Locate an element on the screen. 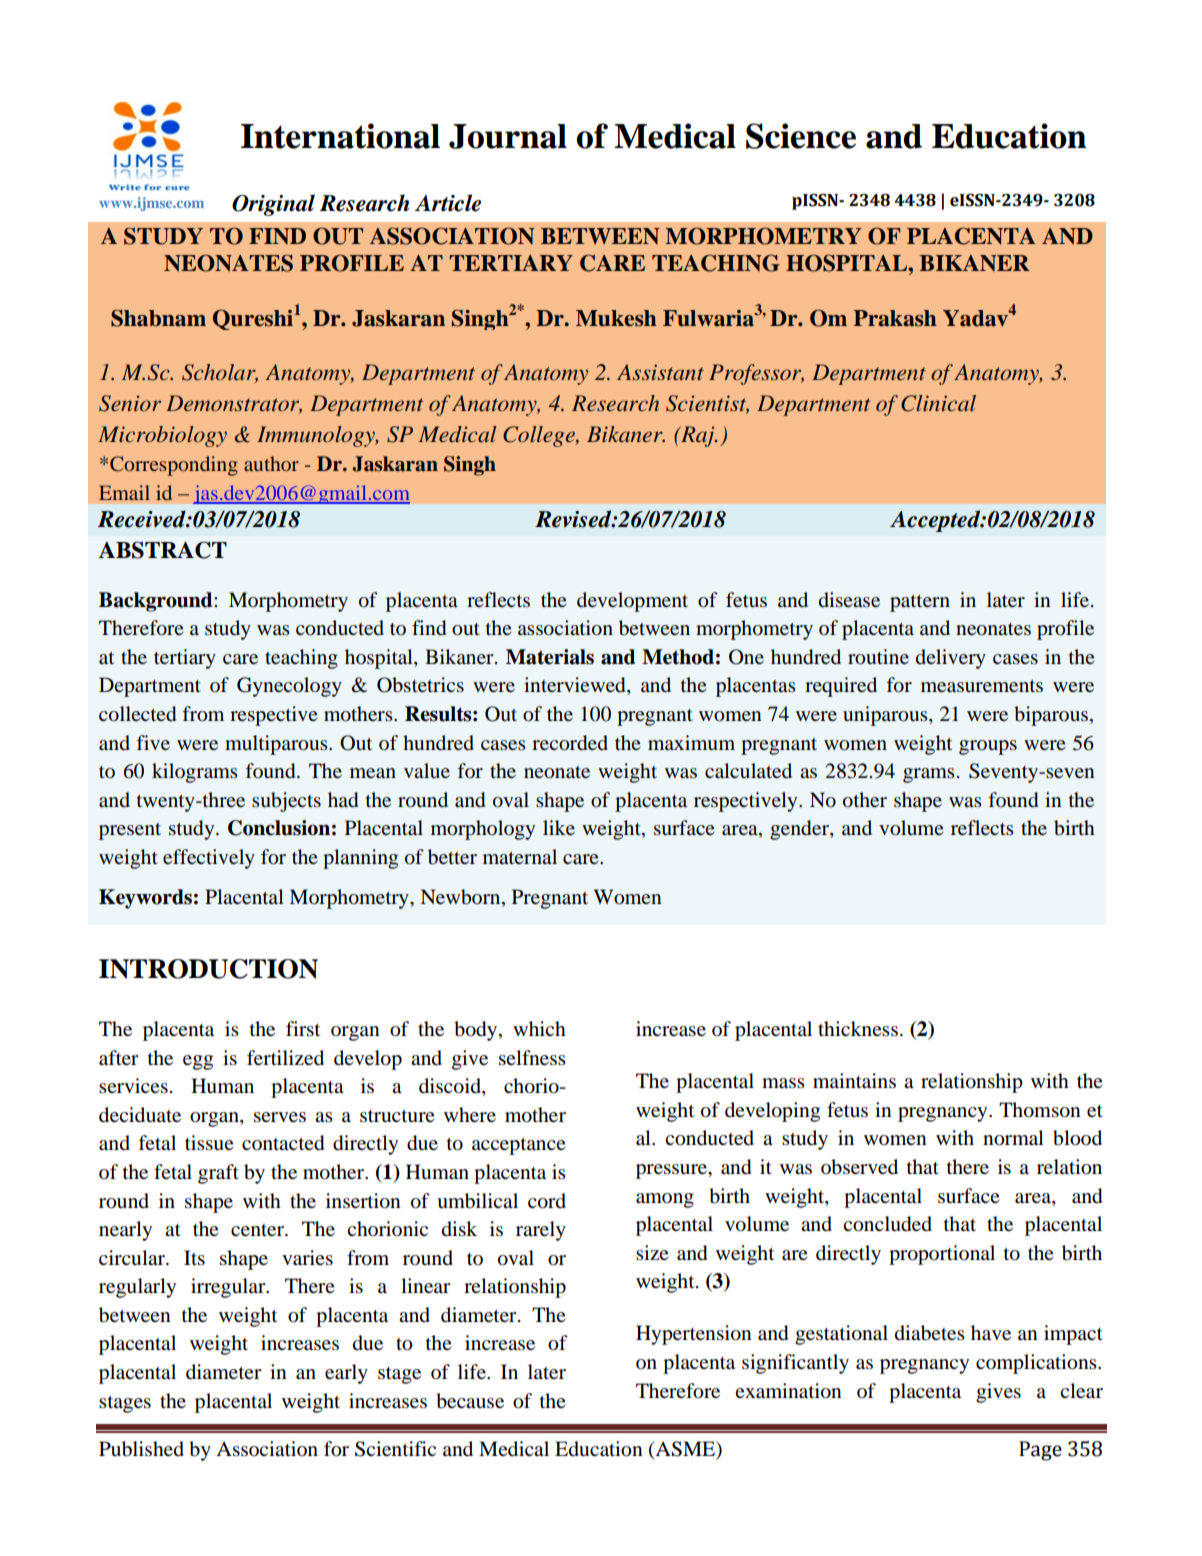 This screenshot has width=1202, height=1556. Science is located at coordinates (801, 136).
